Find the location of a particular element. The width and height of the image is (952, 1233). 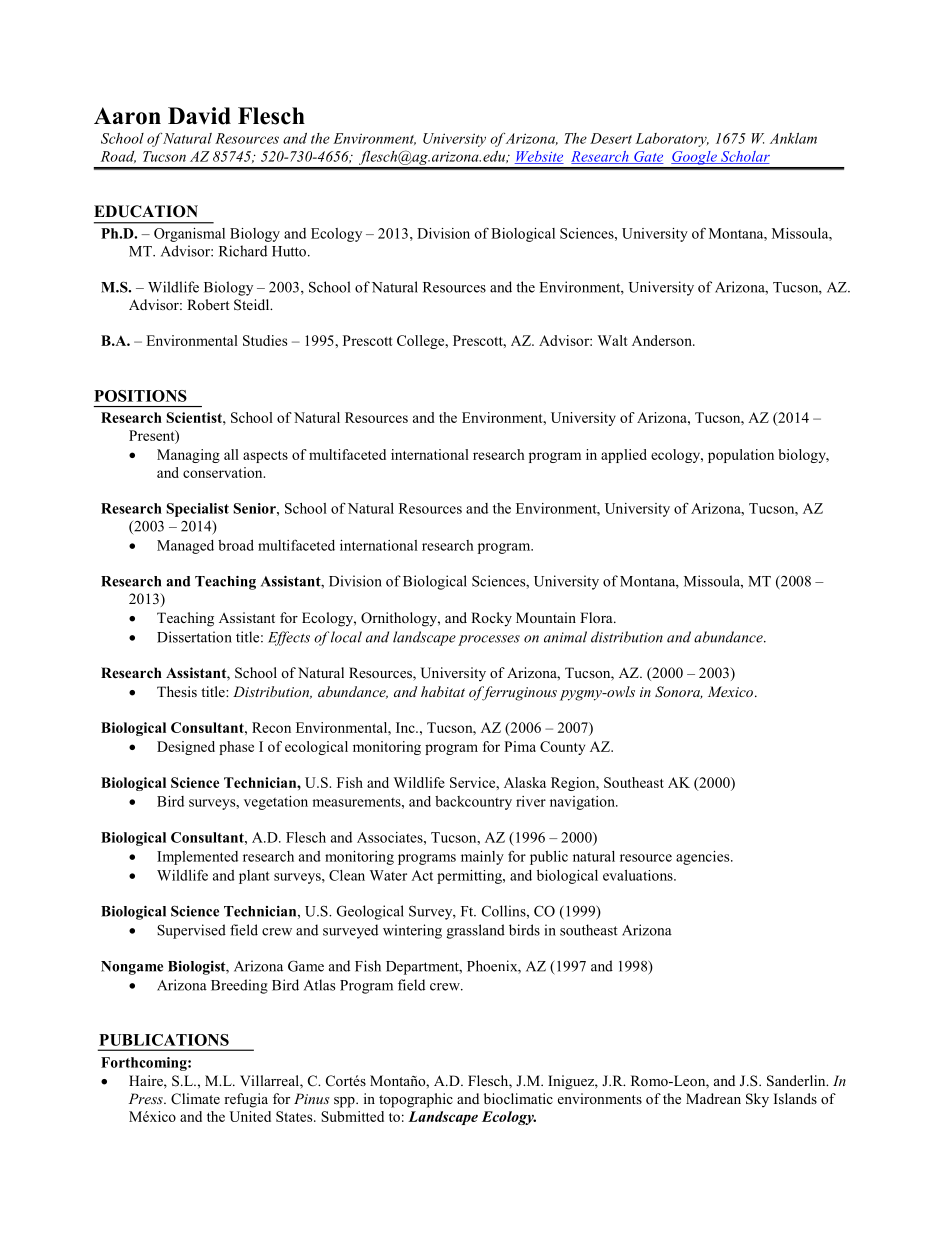

Website is located at coordinates (539, 157).
